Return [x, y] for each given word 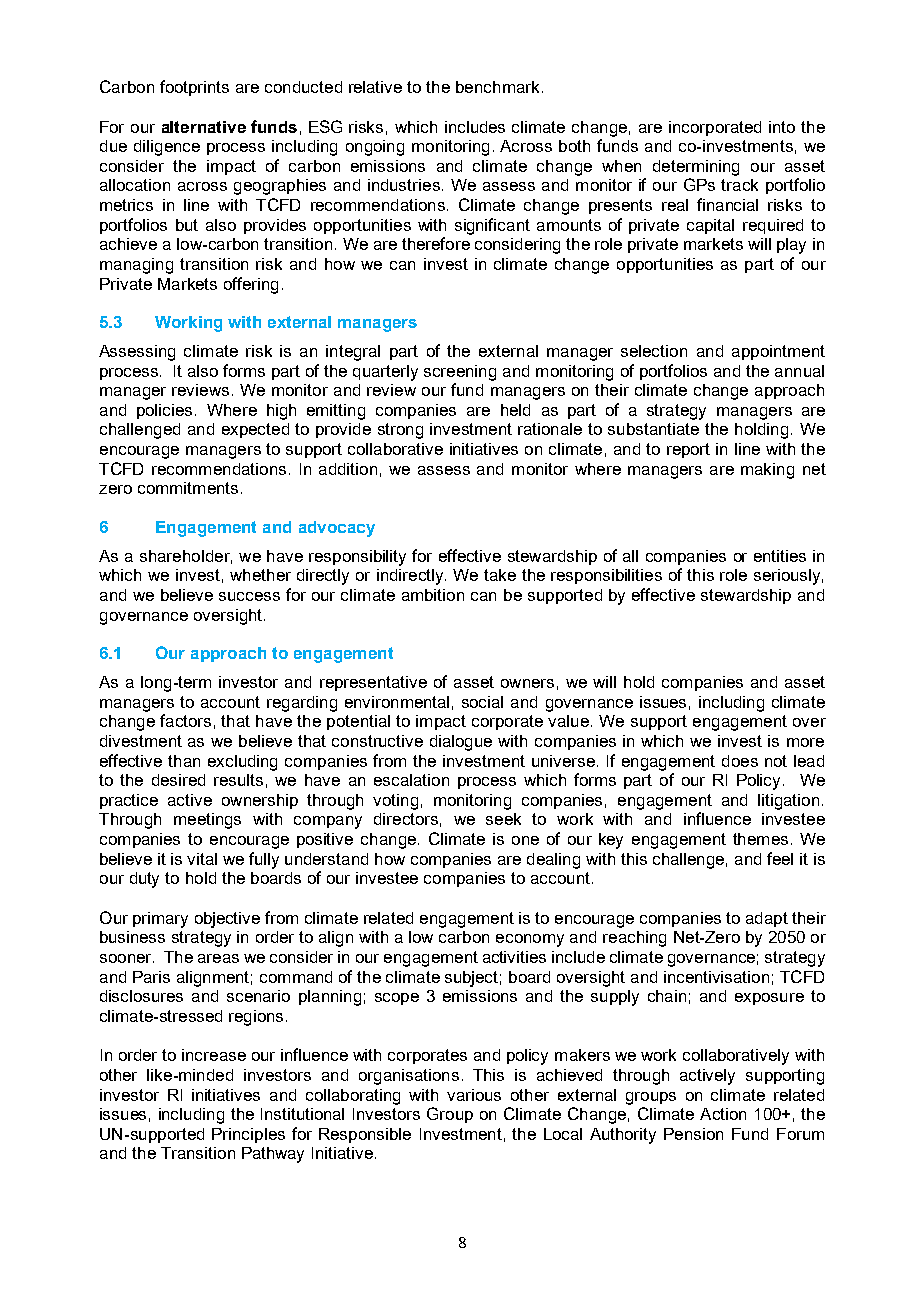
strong [400, 431]
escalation [411, 780]
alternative [204, 127]
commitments [188, 488]
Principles [248, 1135]
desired [178, 780]
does [740, 761]
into [782, 127]
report [688, 450]
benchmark [497, 87]
